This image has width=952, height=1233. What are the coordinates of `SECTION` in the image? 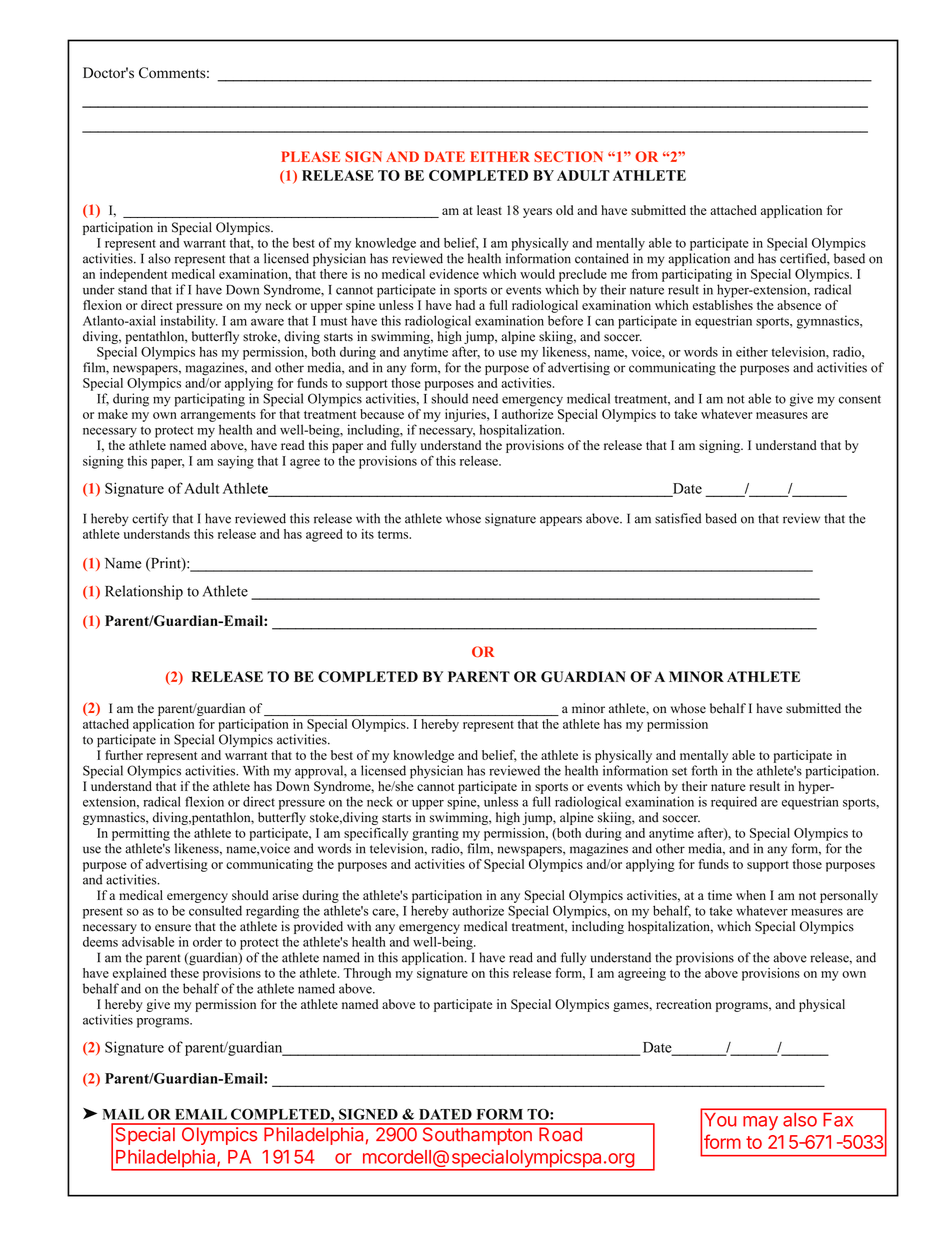 It's located at (568, 156).
